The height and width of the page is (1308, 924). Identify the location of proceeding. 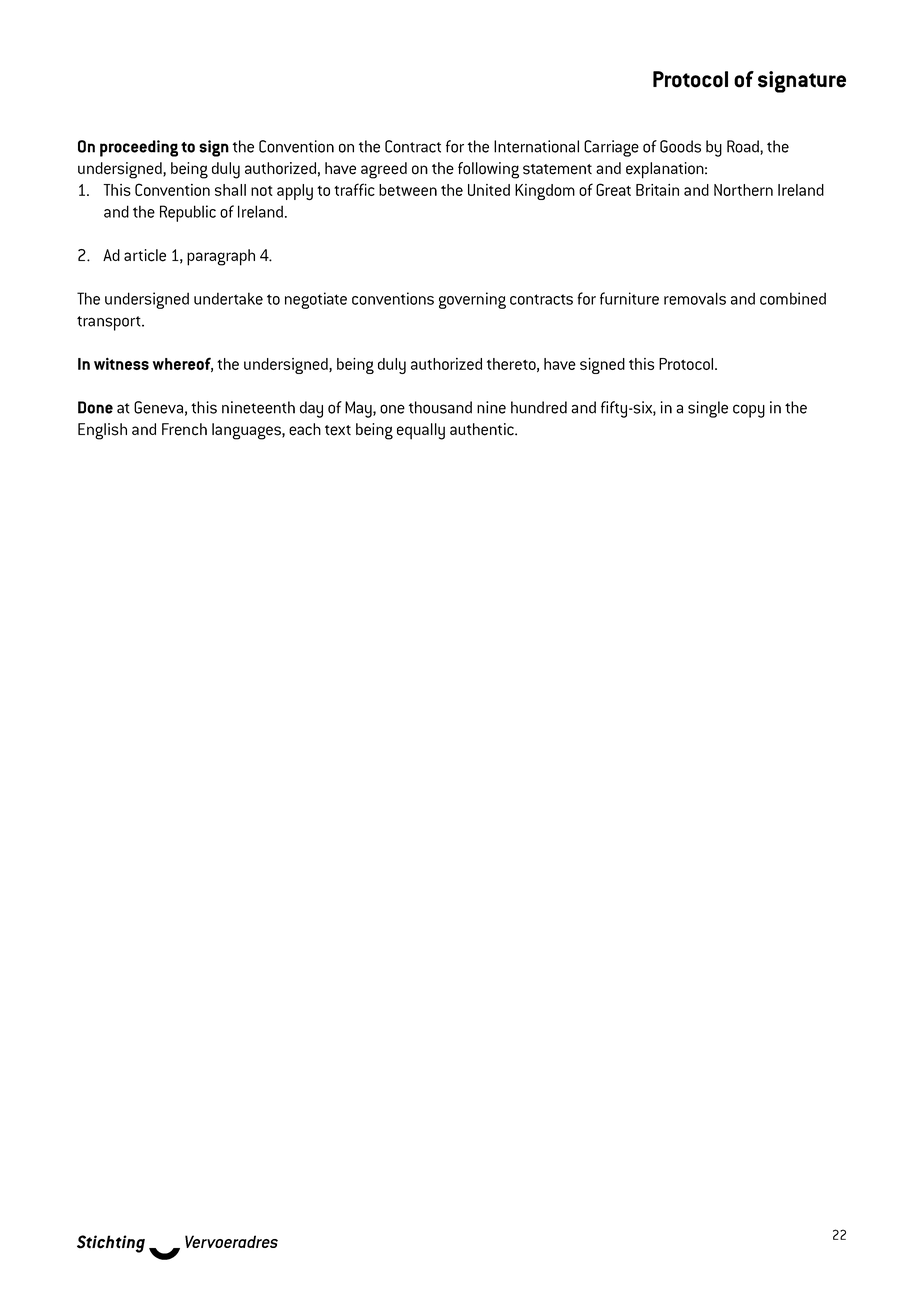
(139, 148).
